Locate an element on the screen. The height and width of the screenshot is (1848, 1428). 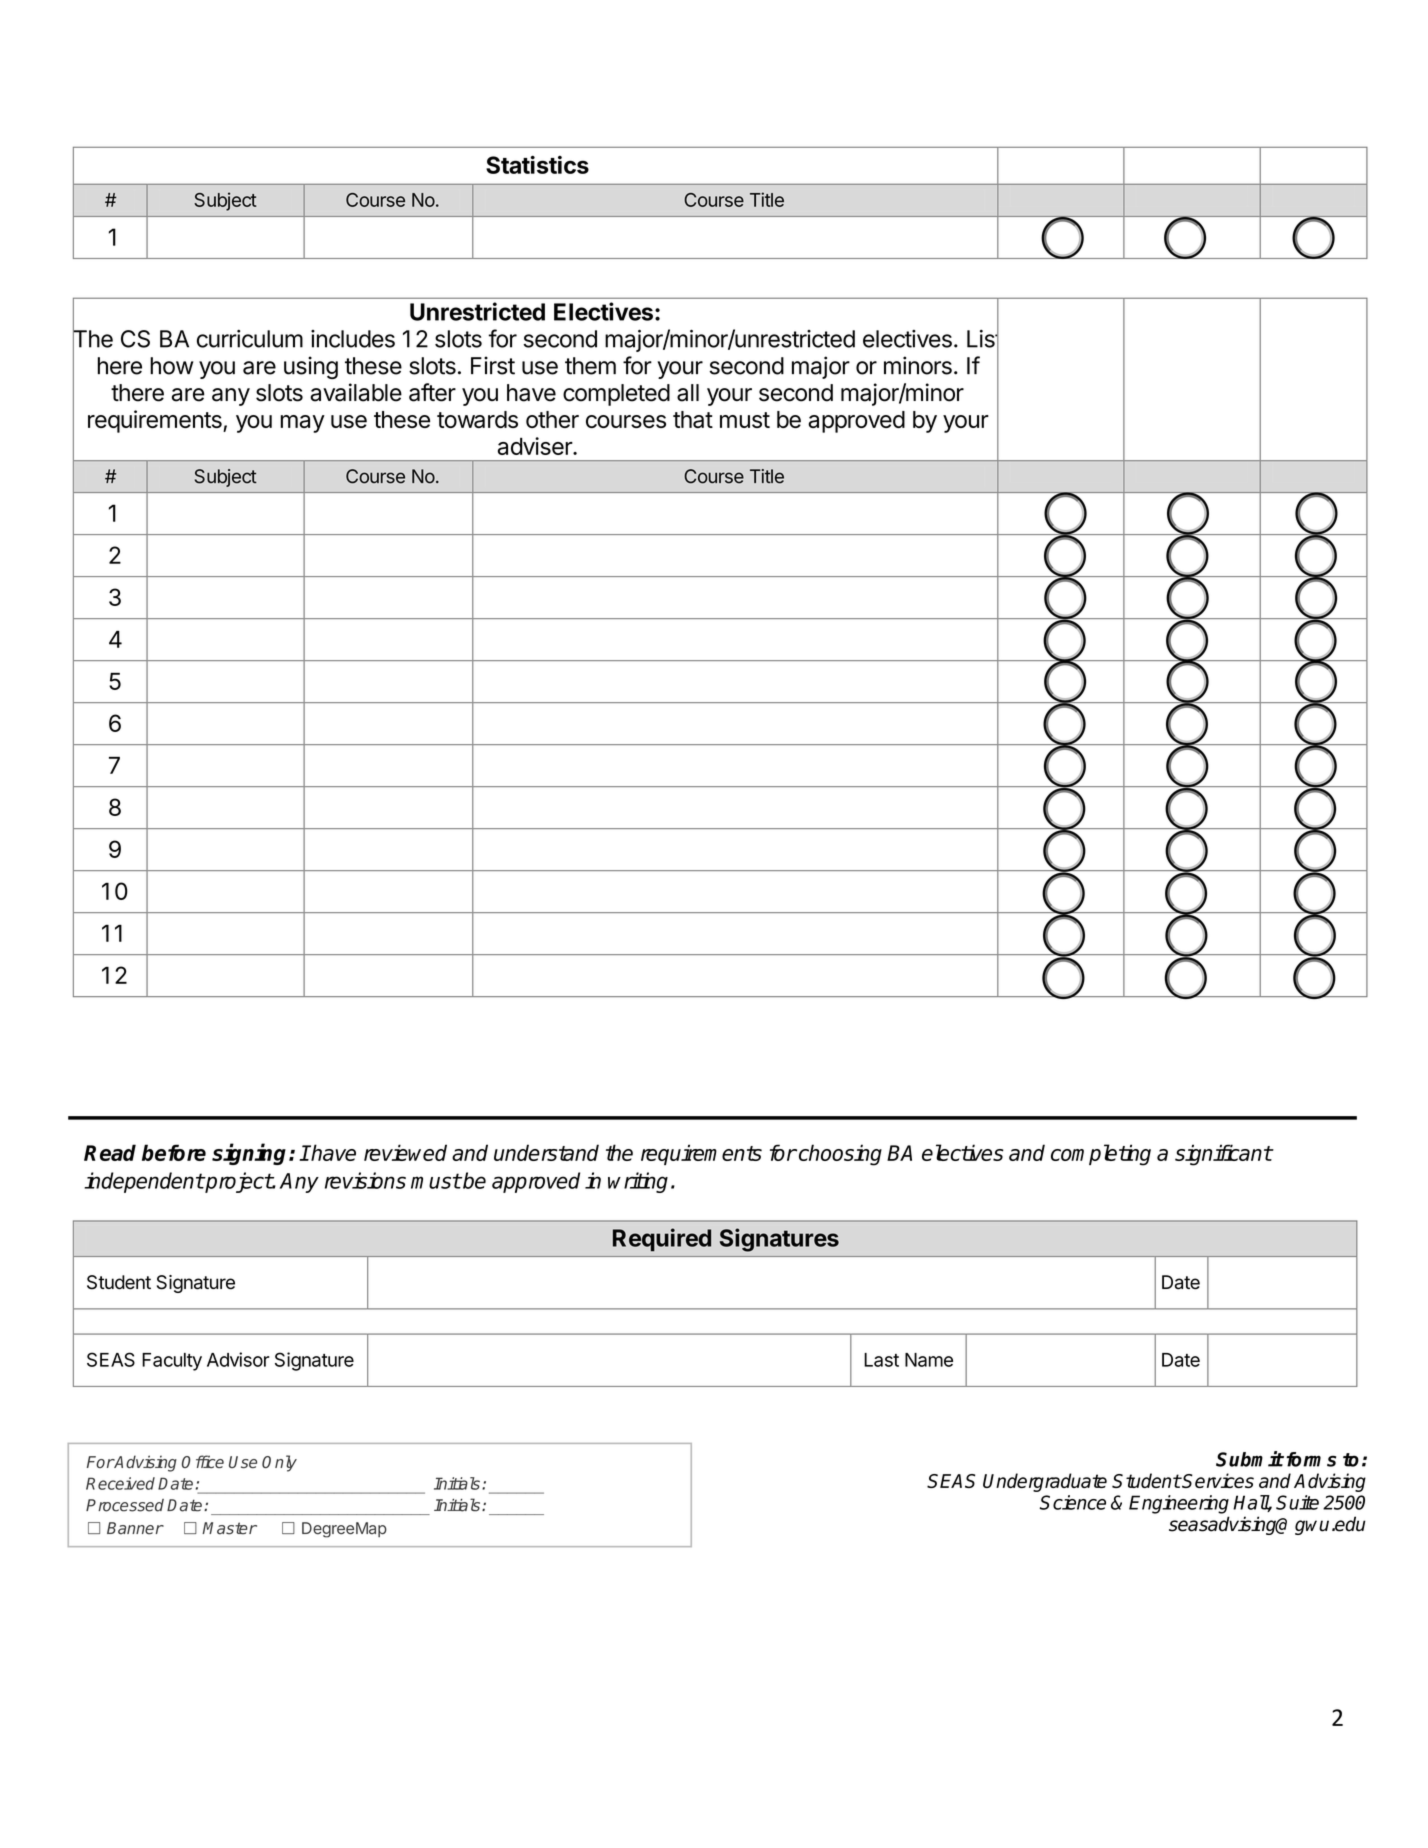
signing is located at coordinates (251, 1154).
